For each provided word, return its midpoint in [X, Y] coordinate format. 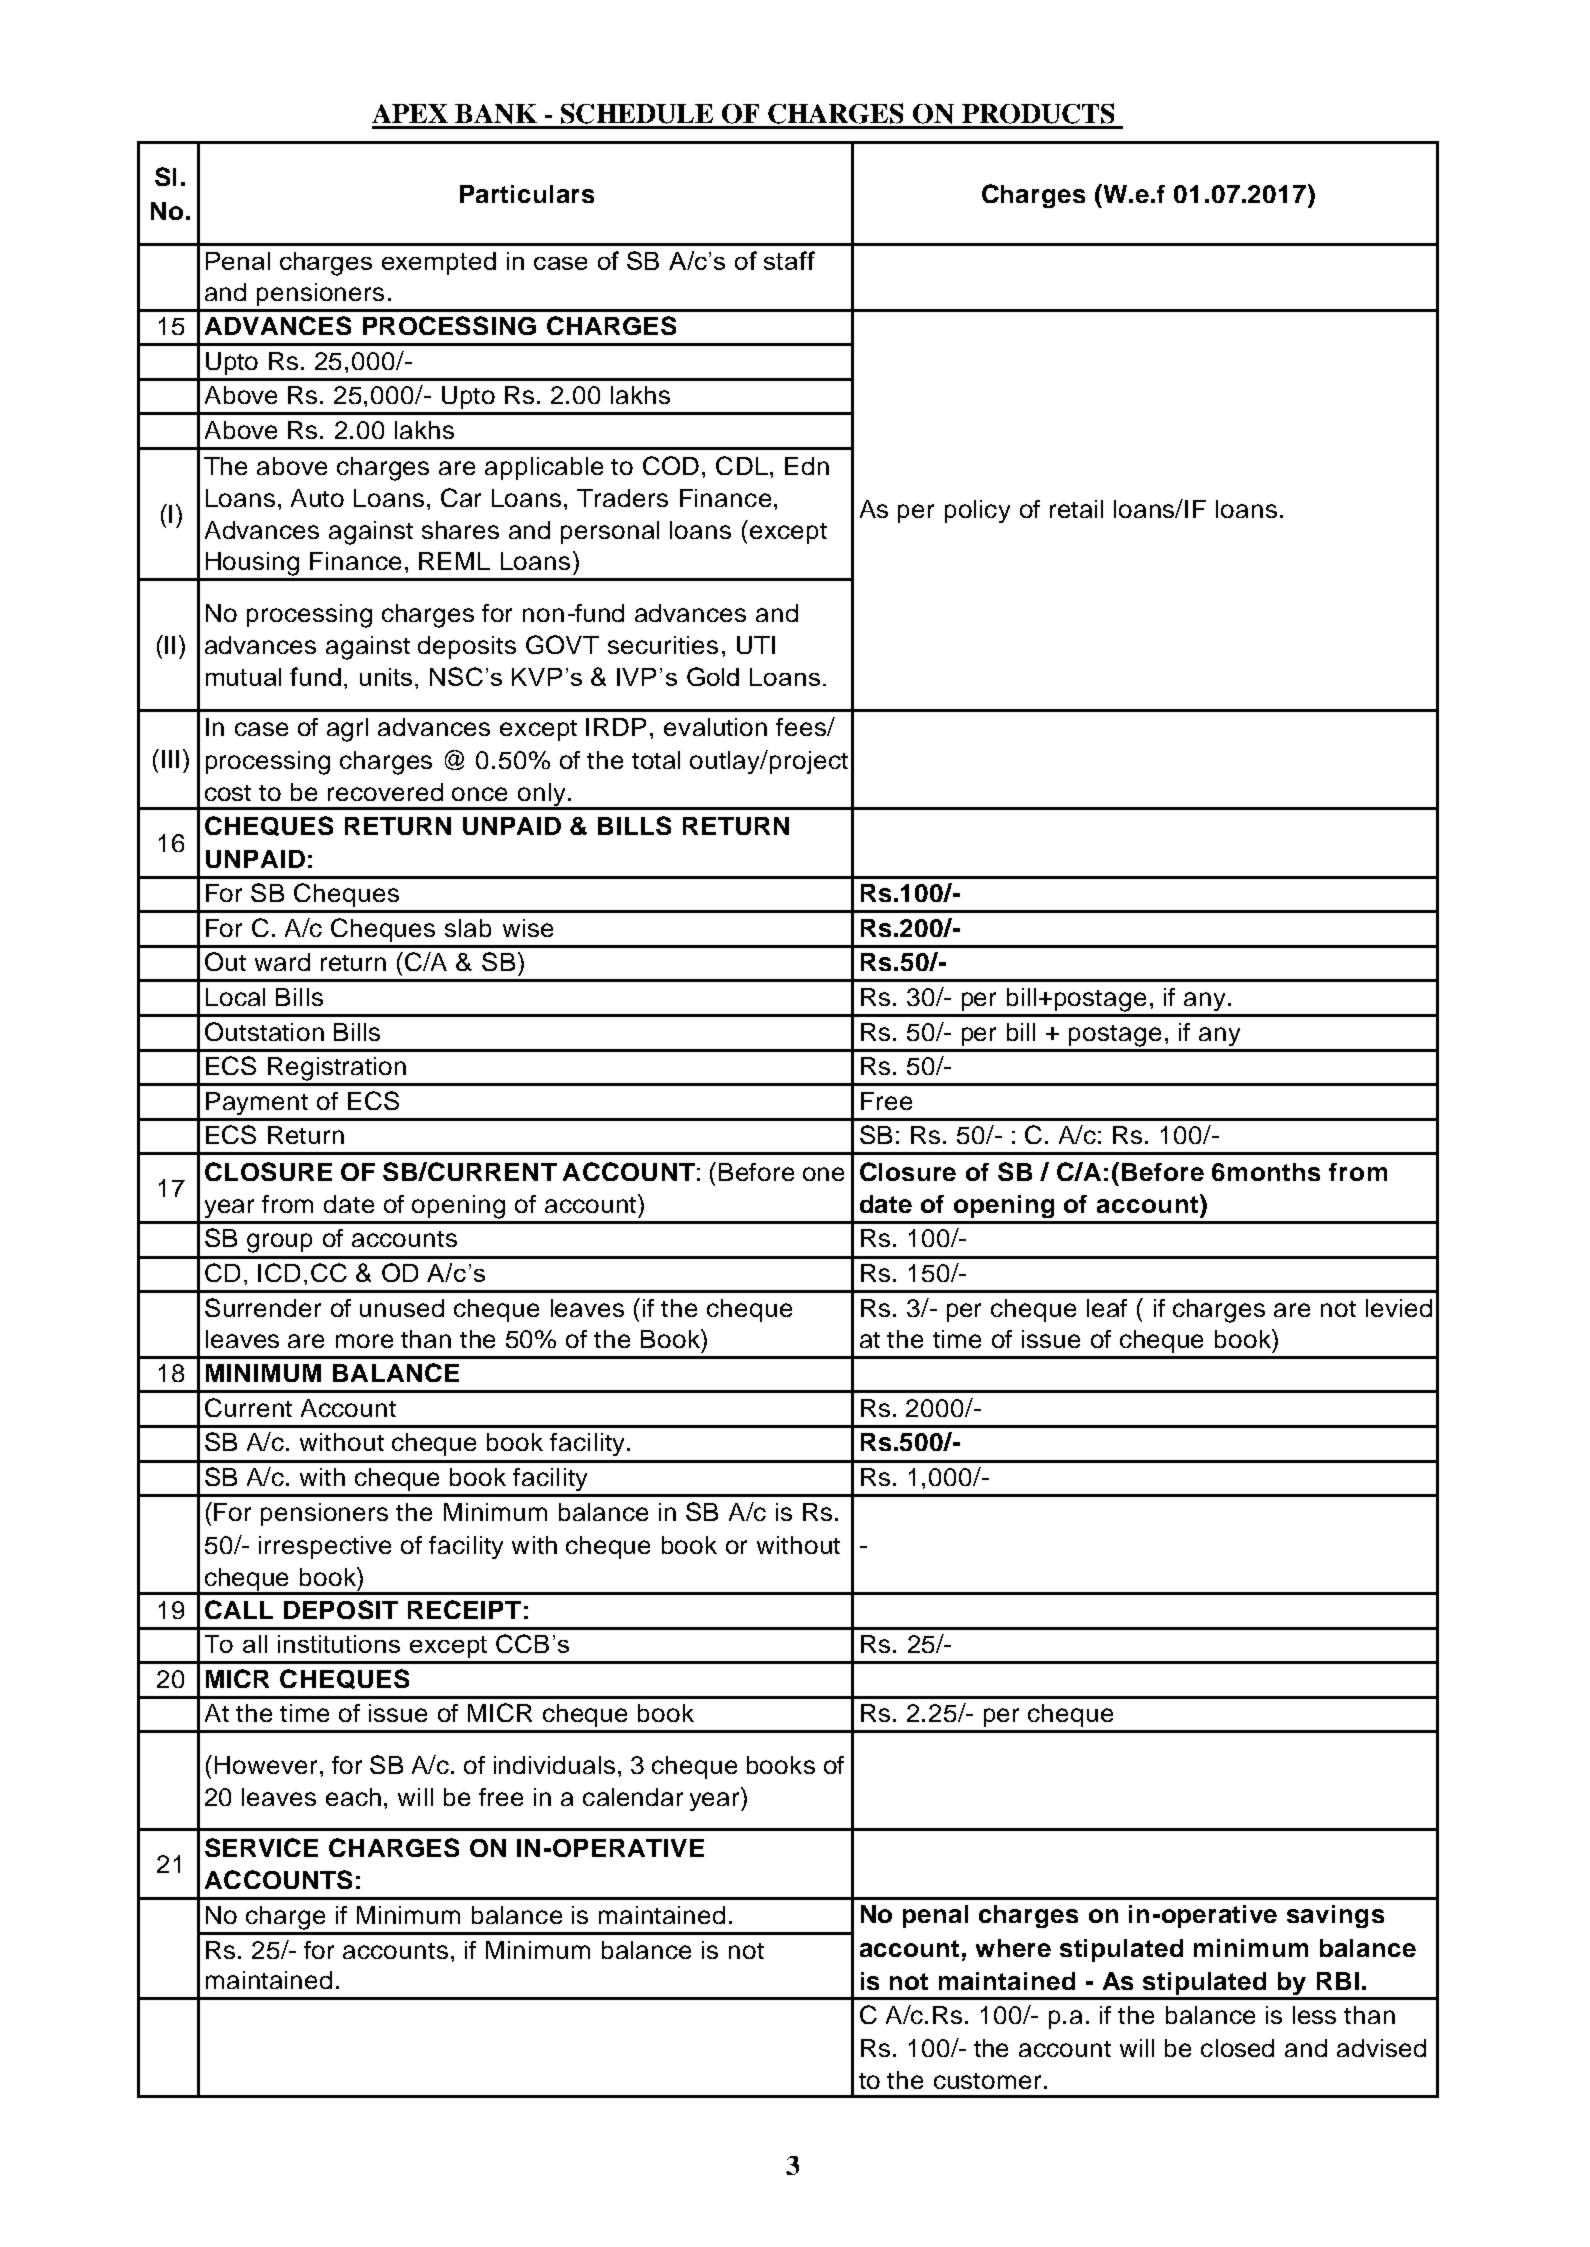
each [353, 1797]
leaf [1107, 1308]
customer [987, 2081]
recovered [385, 792]
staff [789, 260]
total [656, 760]
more [364, 1341]
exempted [439, 263]
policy [977, 511]
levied [1399, 1308]
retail [1076, 509]
